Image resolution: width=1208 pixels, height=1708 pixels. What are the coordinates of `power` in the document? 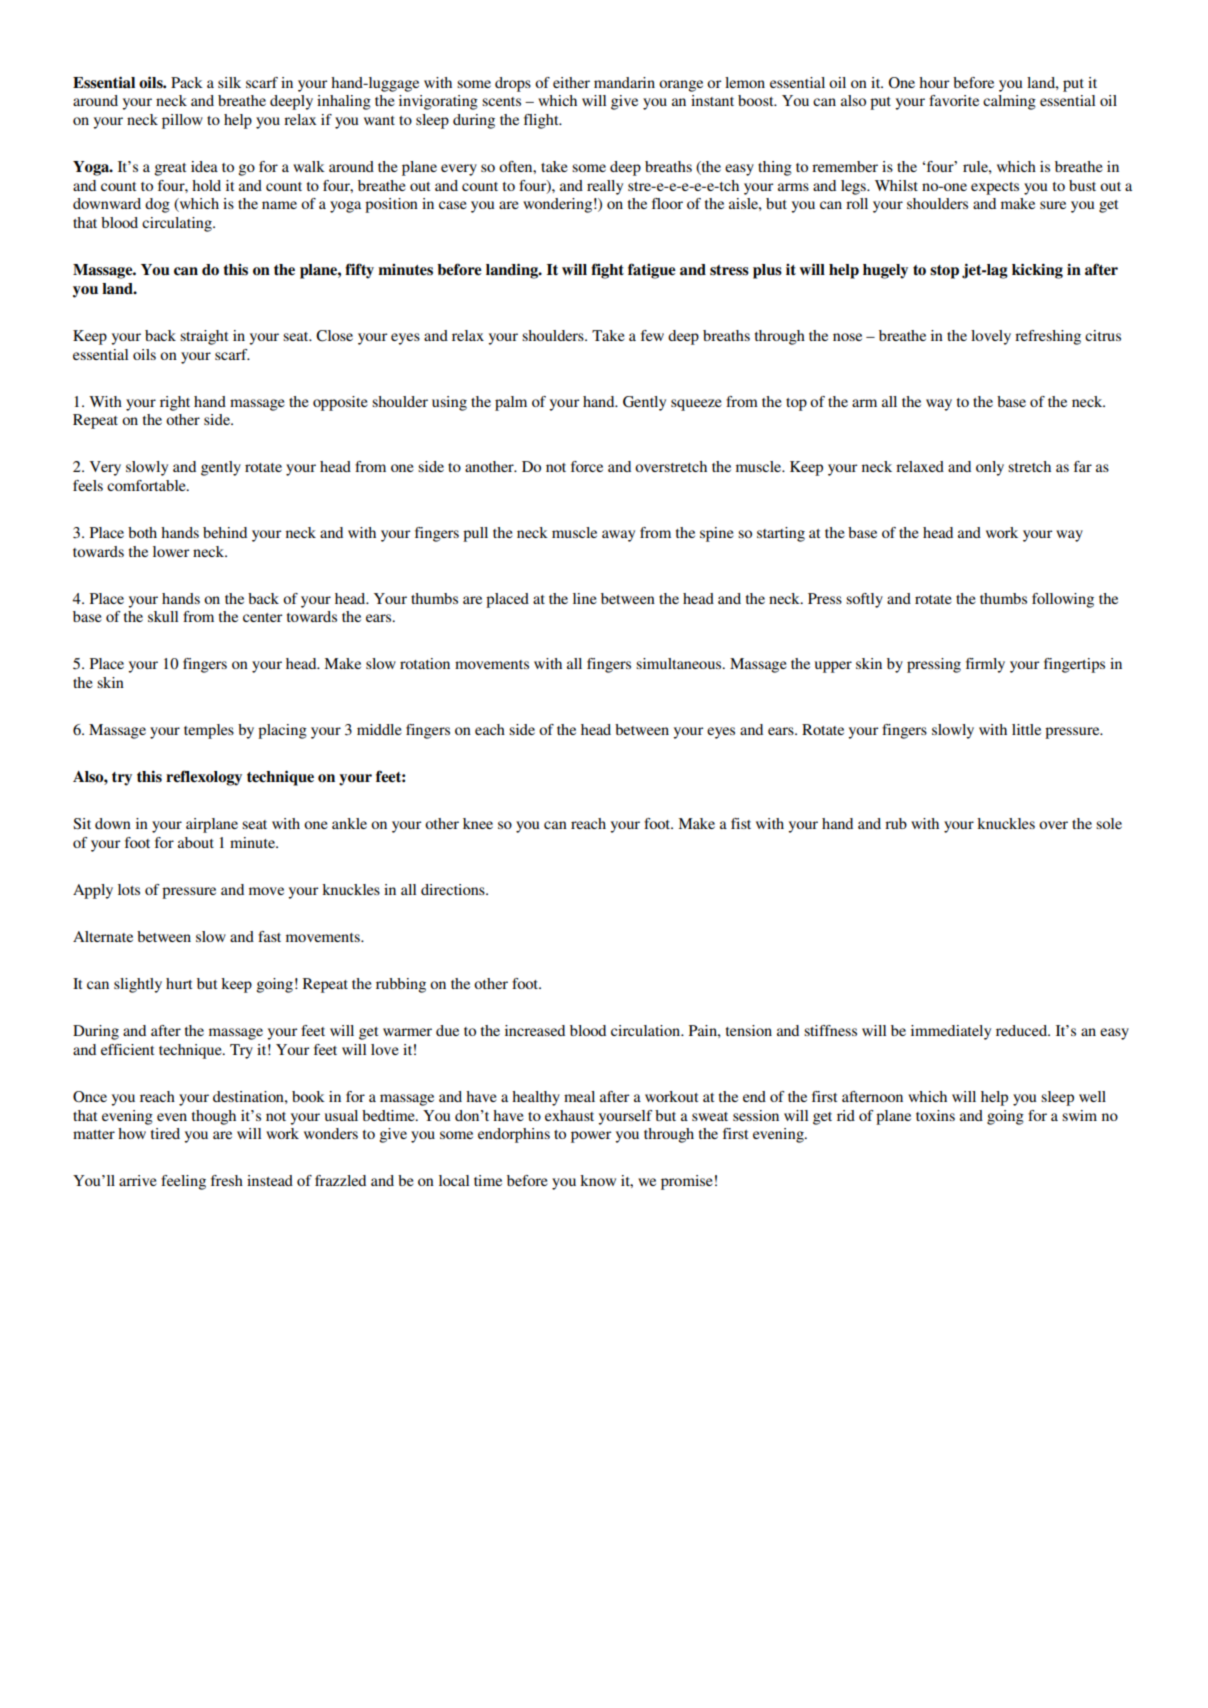 It's located at (591, 1137).
